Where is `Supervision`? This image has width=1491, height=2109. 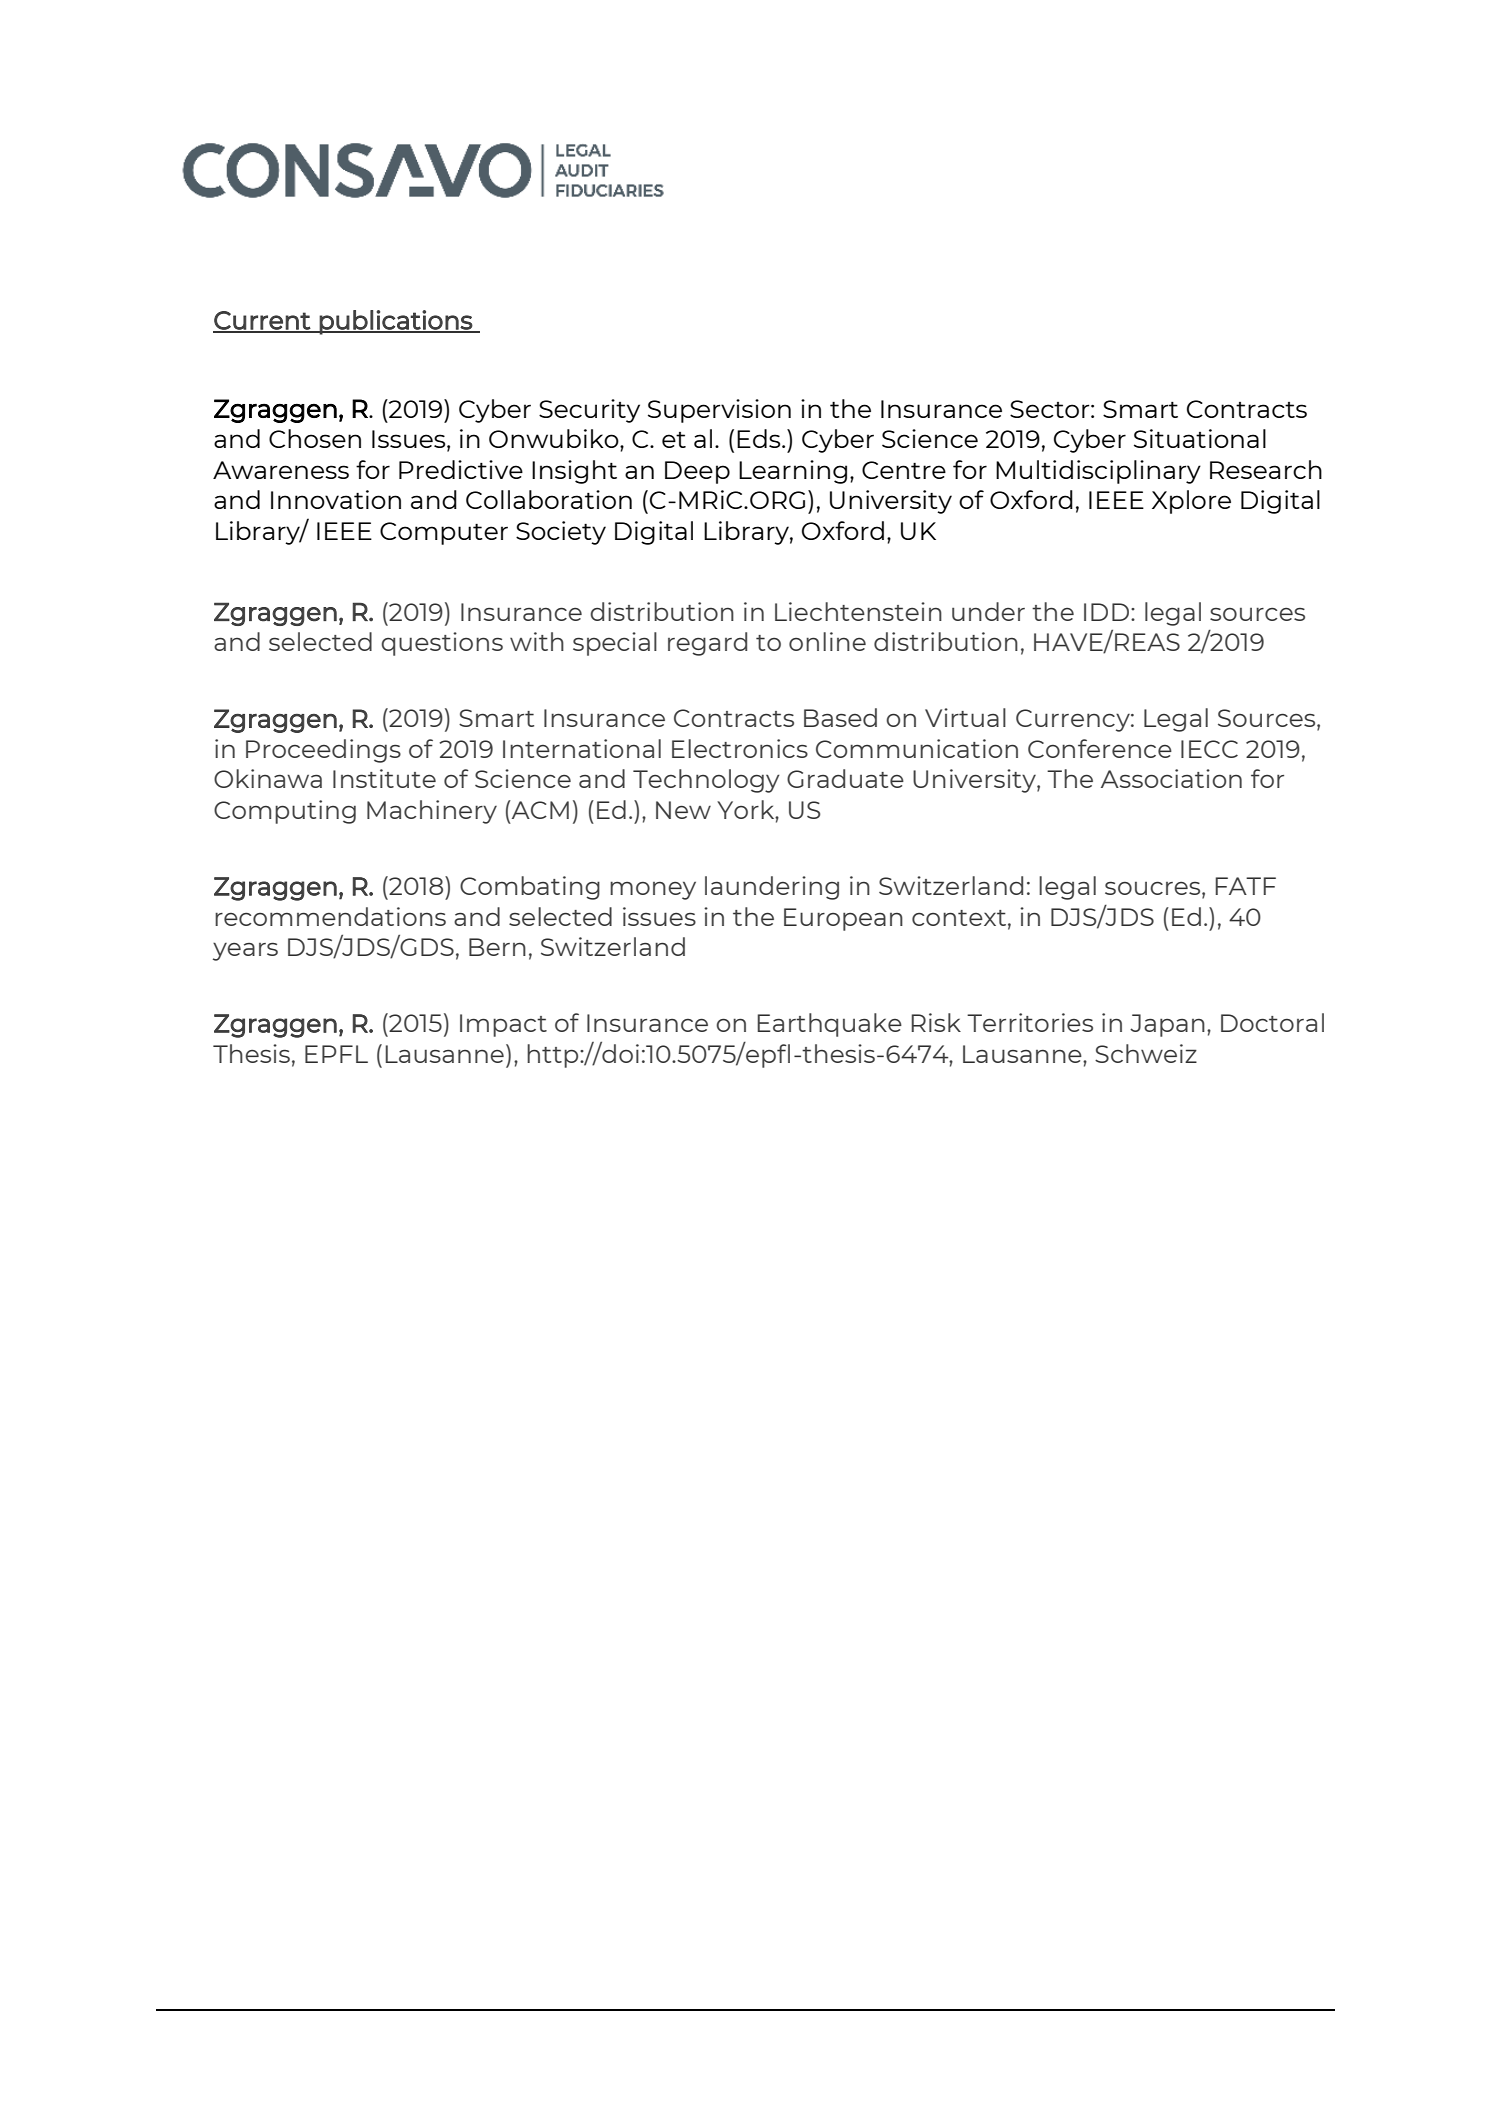
Supervision is located at coordinates (719, 411).
